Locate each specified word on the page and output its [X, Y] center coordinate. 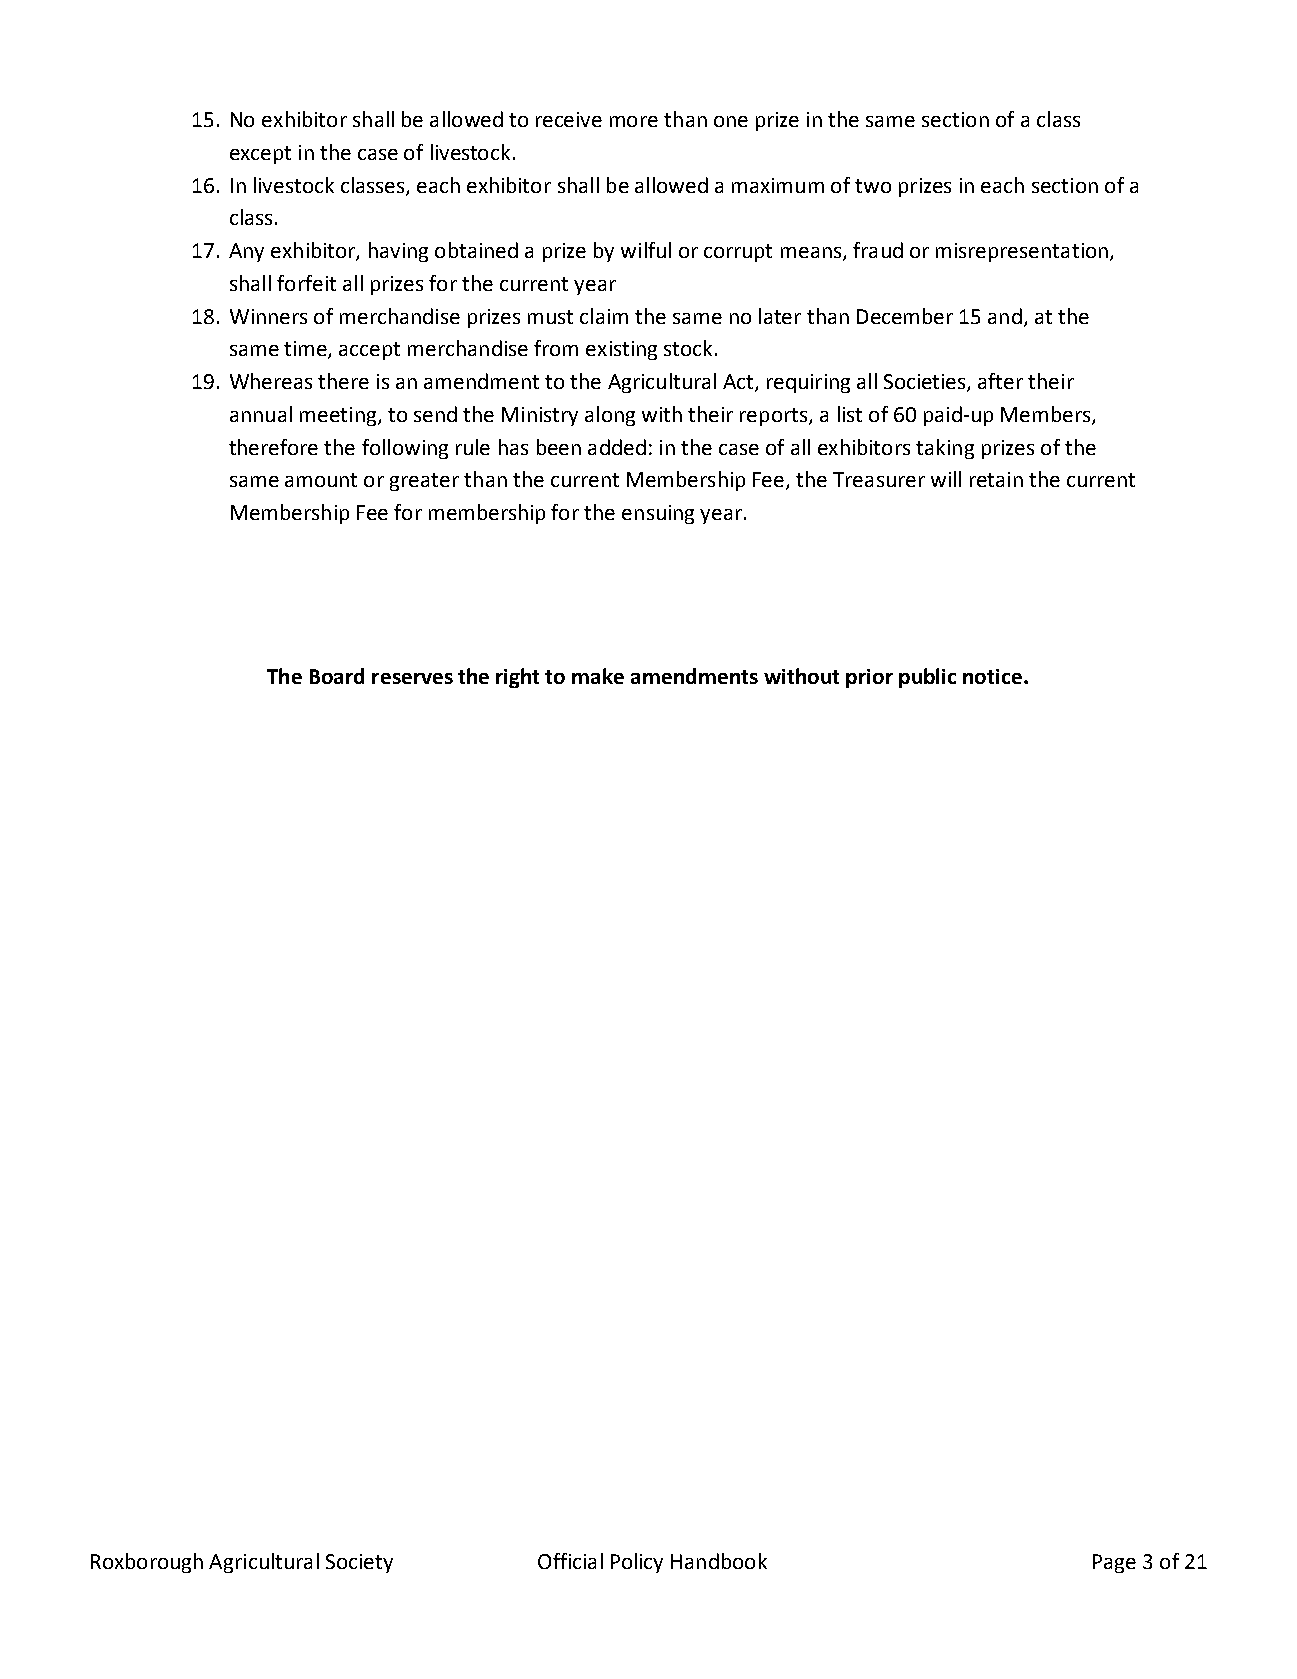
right [517, 678]
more [634, 121]
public [927, 678]
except [260, 155]
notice [994, 676]
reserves [412, 678]
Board [337, 676]
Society [359, 1563]
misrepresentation [1022, 252]
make [598, 676]
